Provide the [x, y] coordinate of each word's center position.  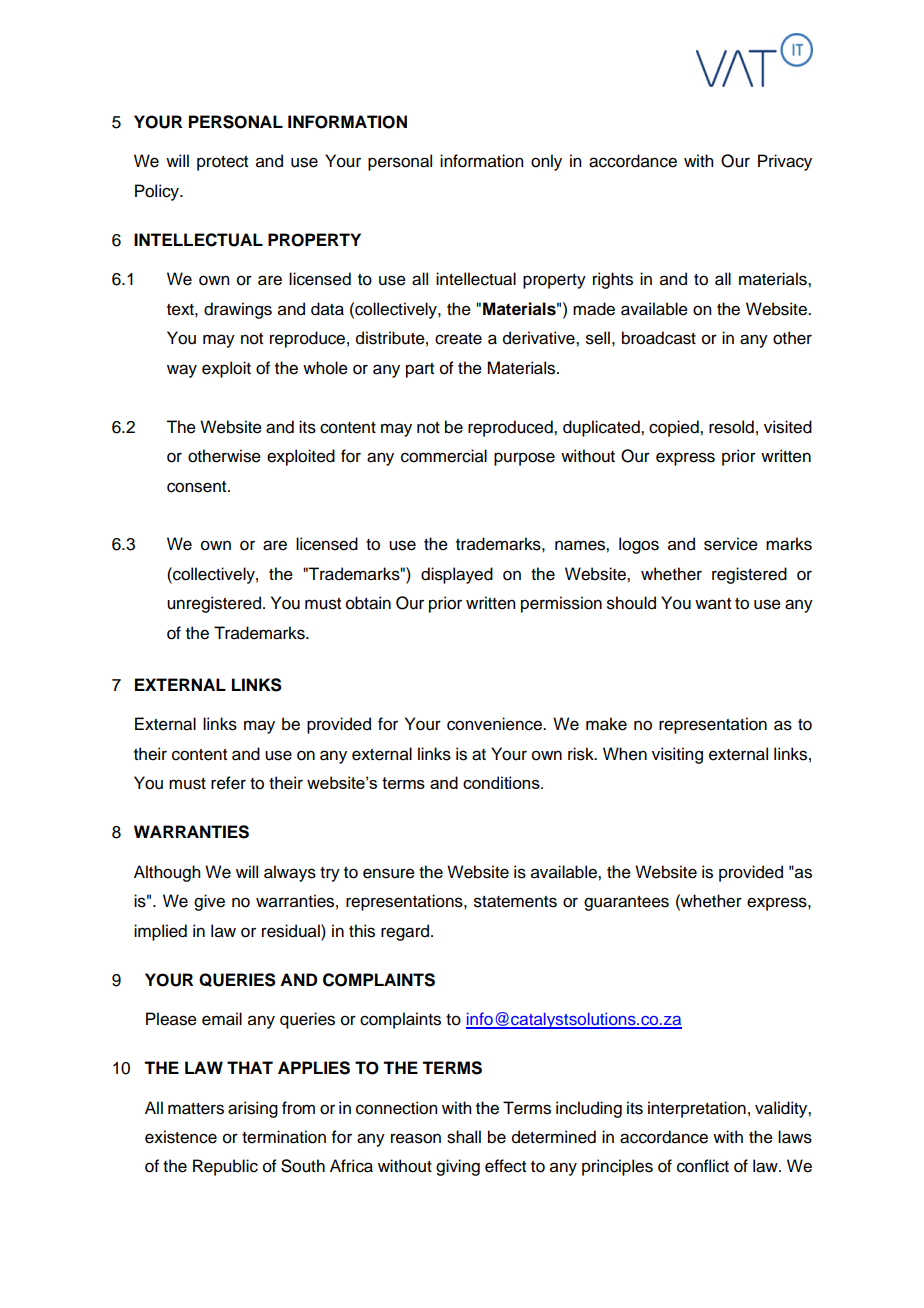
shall [464, 1137]
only [546, 162]
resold [731, 427]
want [713, 604]
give [209, 902]
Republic [225, 1167]
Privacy [785, 162]
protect [222, 163]
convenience [495, 724]
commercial [444, 456]
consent [198, 487]
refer [228, 783]
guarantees [626, 903]
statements [515, 902]
